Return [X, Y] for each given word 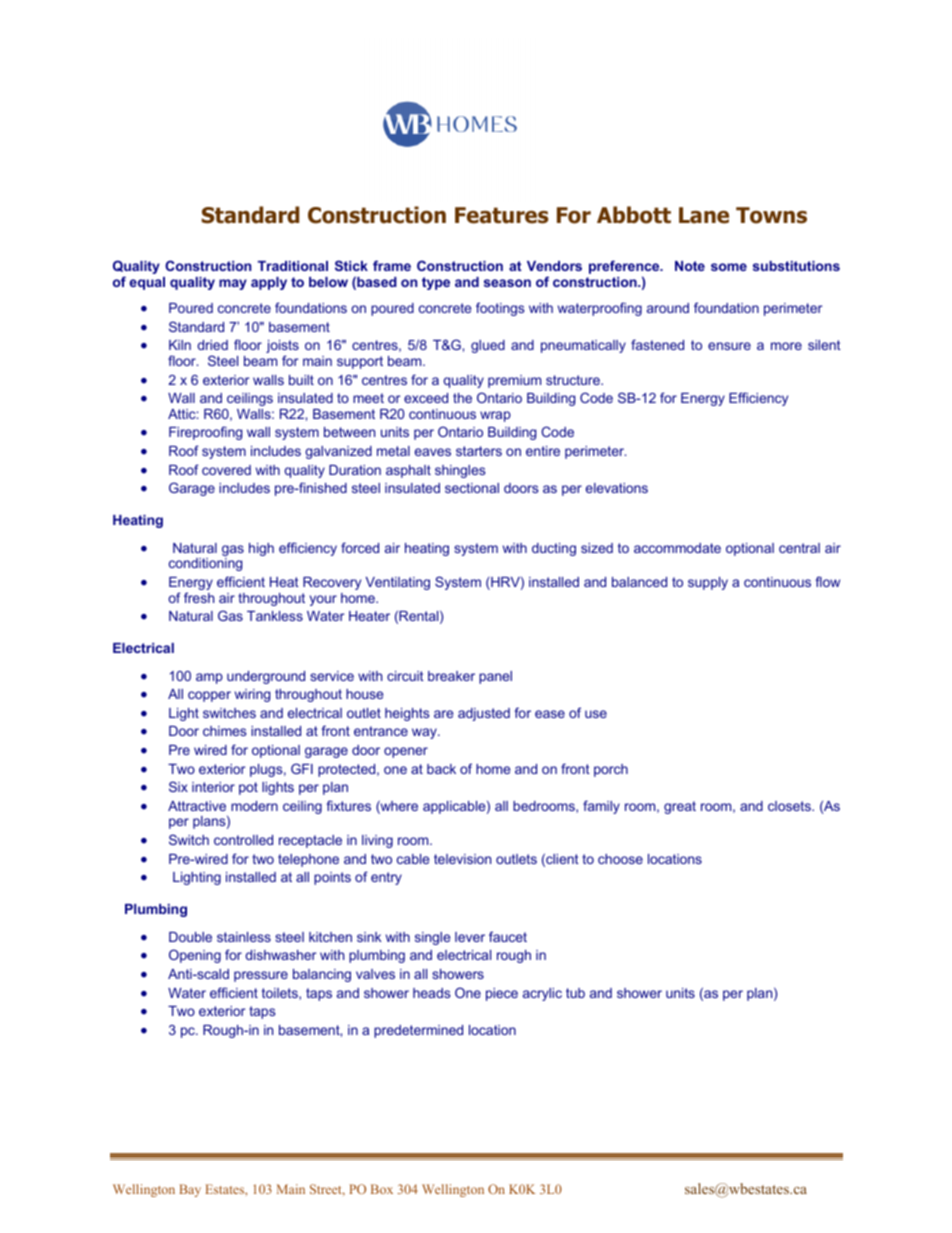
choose [620, 859]
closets [790, 806]
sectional [472, 488]
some [729, 267]
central [799, 548]
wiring [252, 695]
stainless [244, 937]
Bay [190, 1190]
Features [502, 215]
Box [382, 1189]
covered [226, 470]
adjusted [484, 714]
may [233, 284]
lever [470, 937]
